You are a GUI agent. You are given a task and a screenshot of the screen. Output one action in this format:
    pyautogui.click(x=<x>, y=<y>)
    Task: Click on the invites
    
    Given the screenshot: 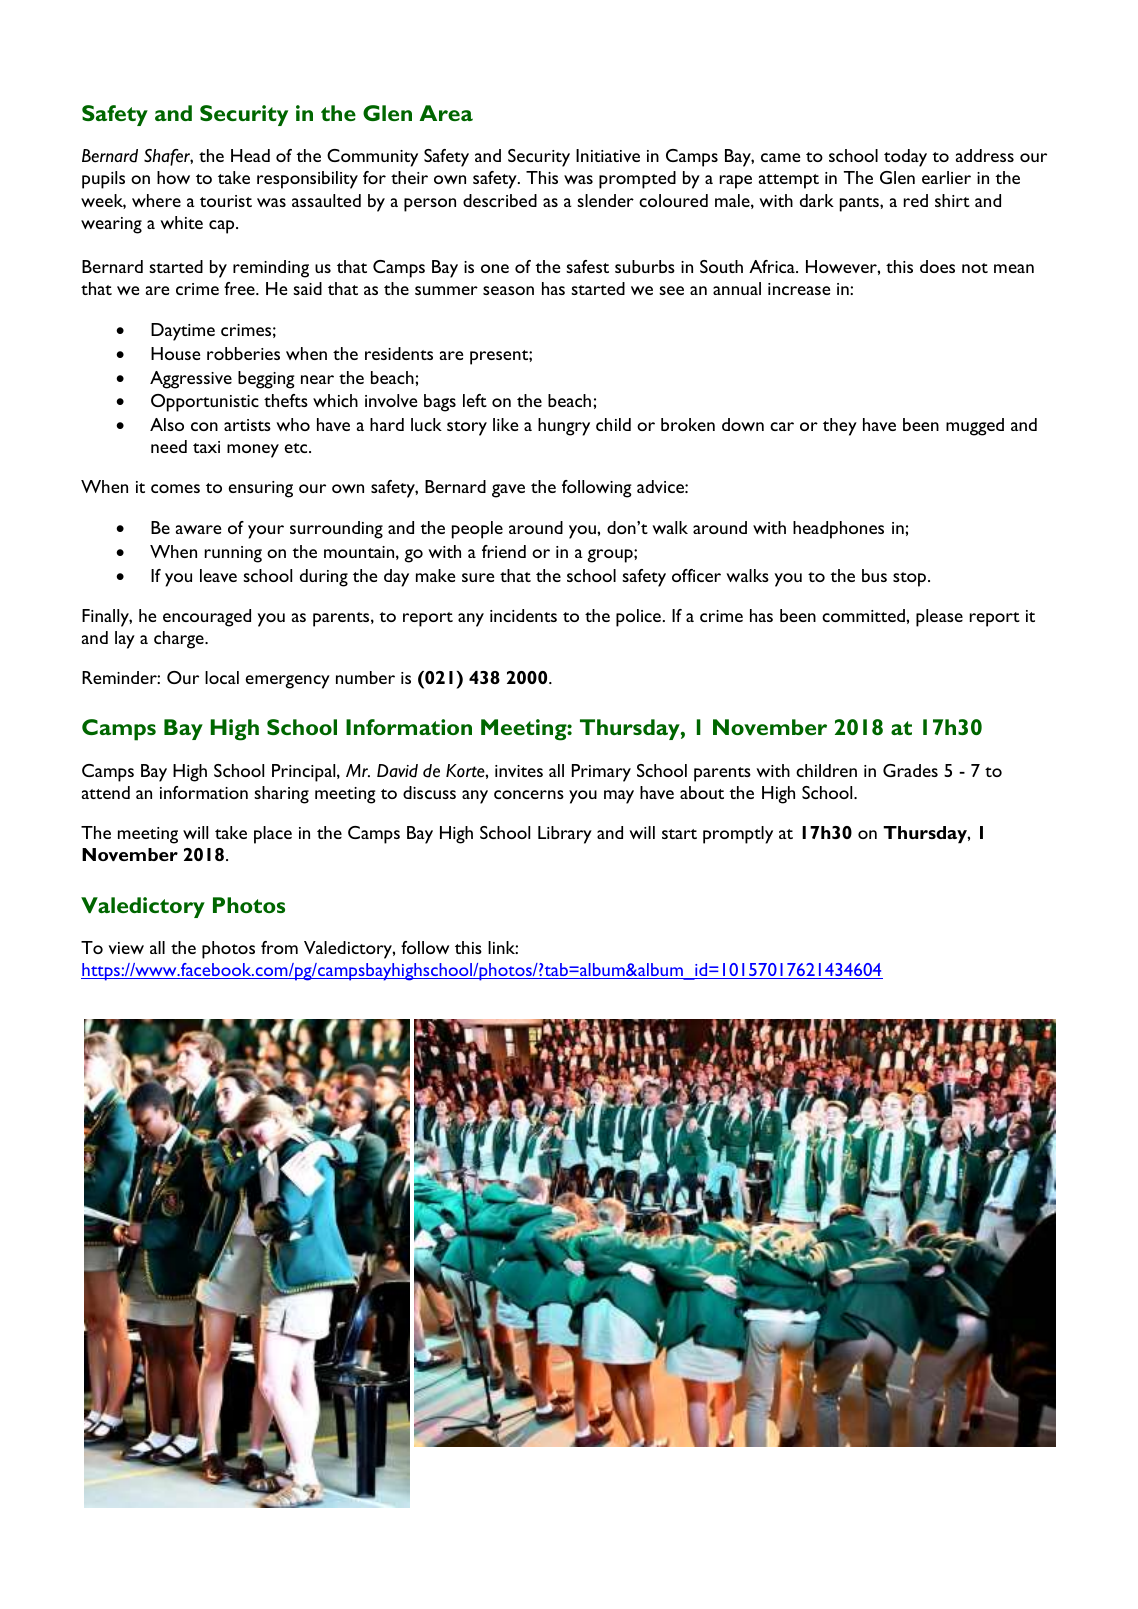 What is the action you would take?
    pyautogui.click(x=519, y=771)
